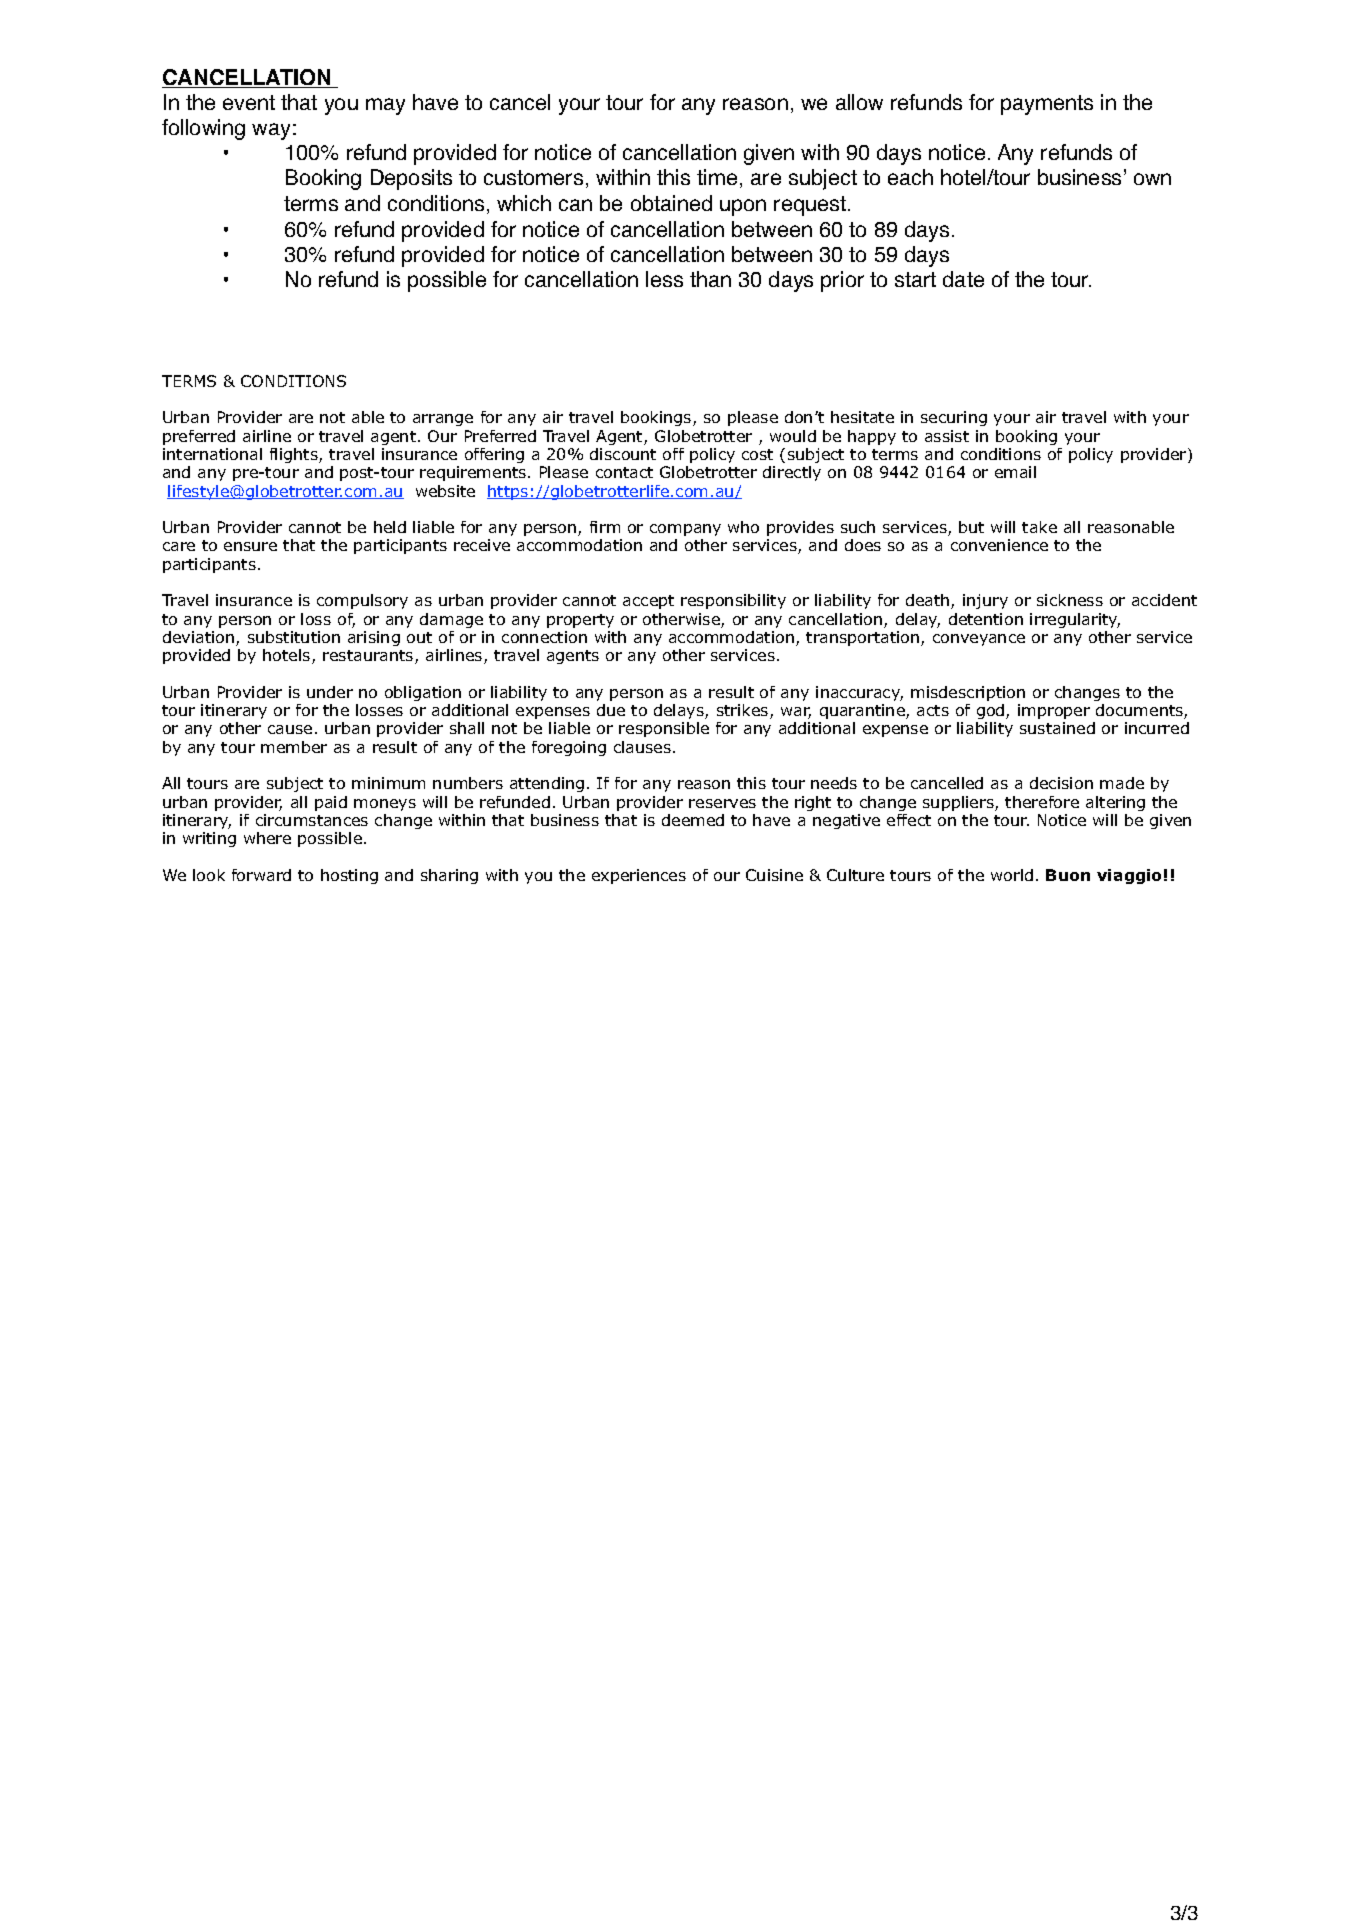 This image has height=1925, width=1361. What do you see at coordinates (717, 177) in the image?
I see `time` at bounding box center [717, 177].
